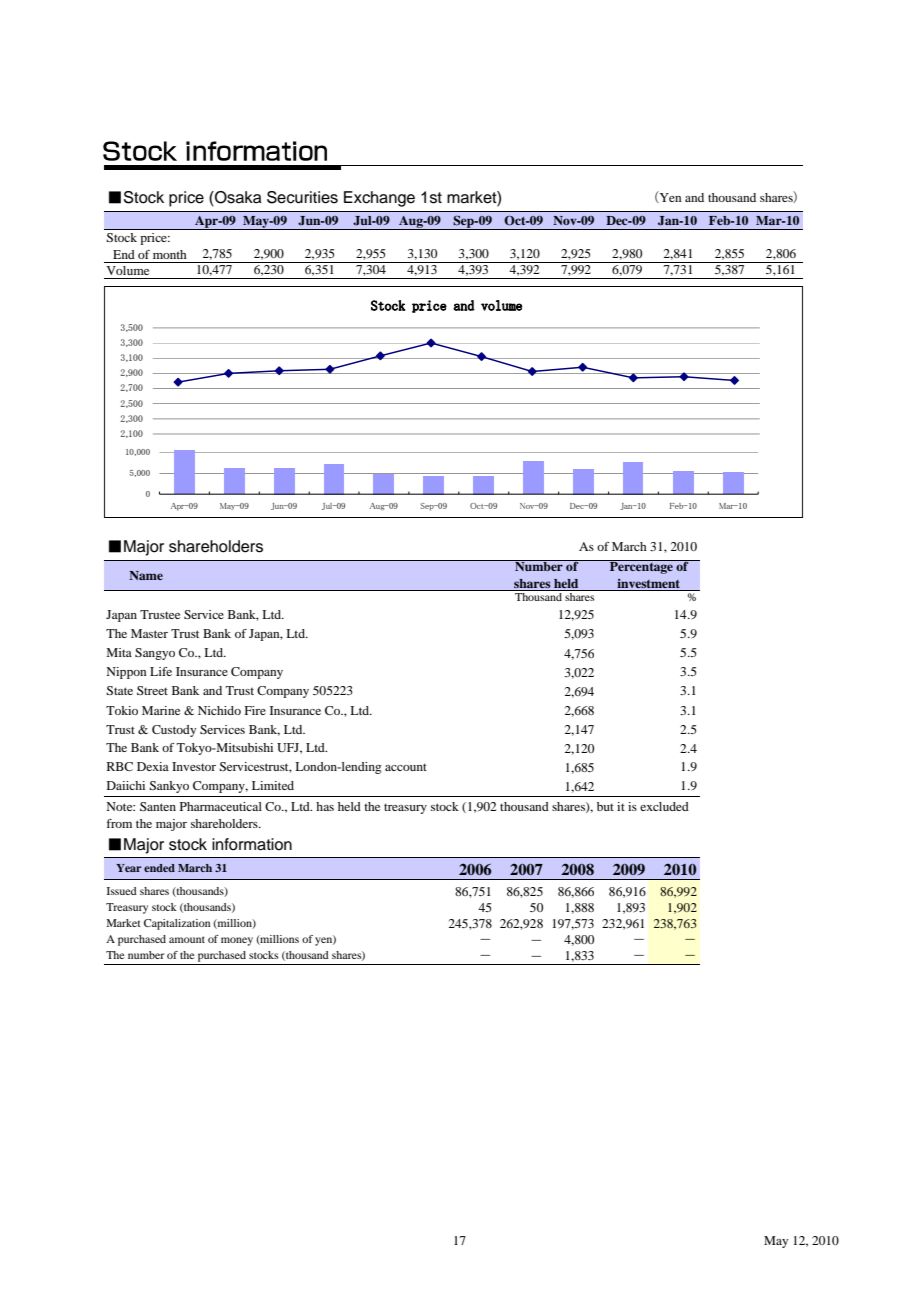  I want to click on Capitalization, so click(177, 924).
